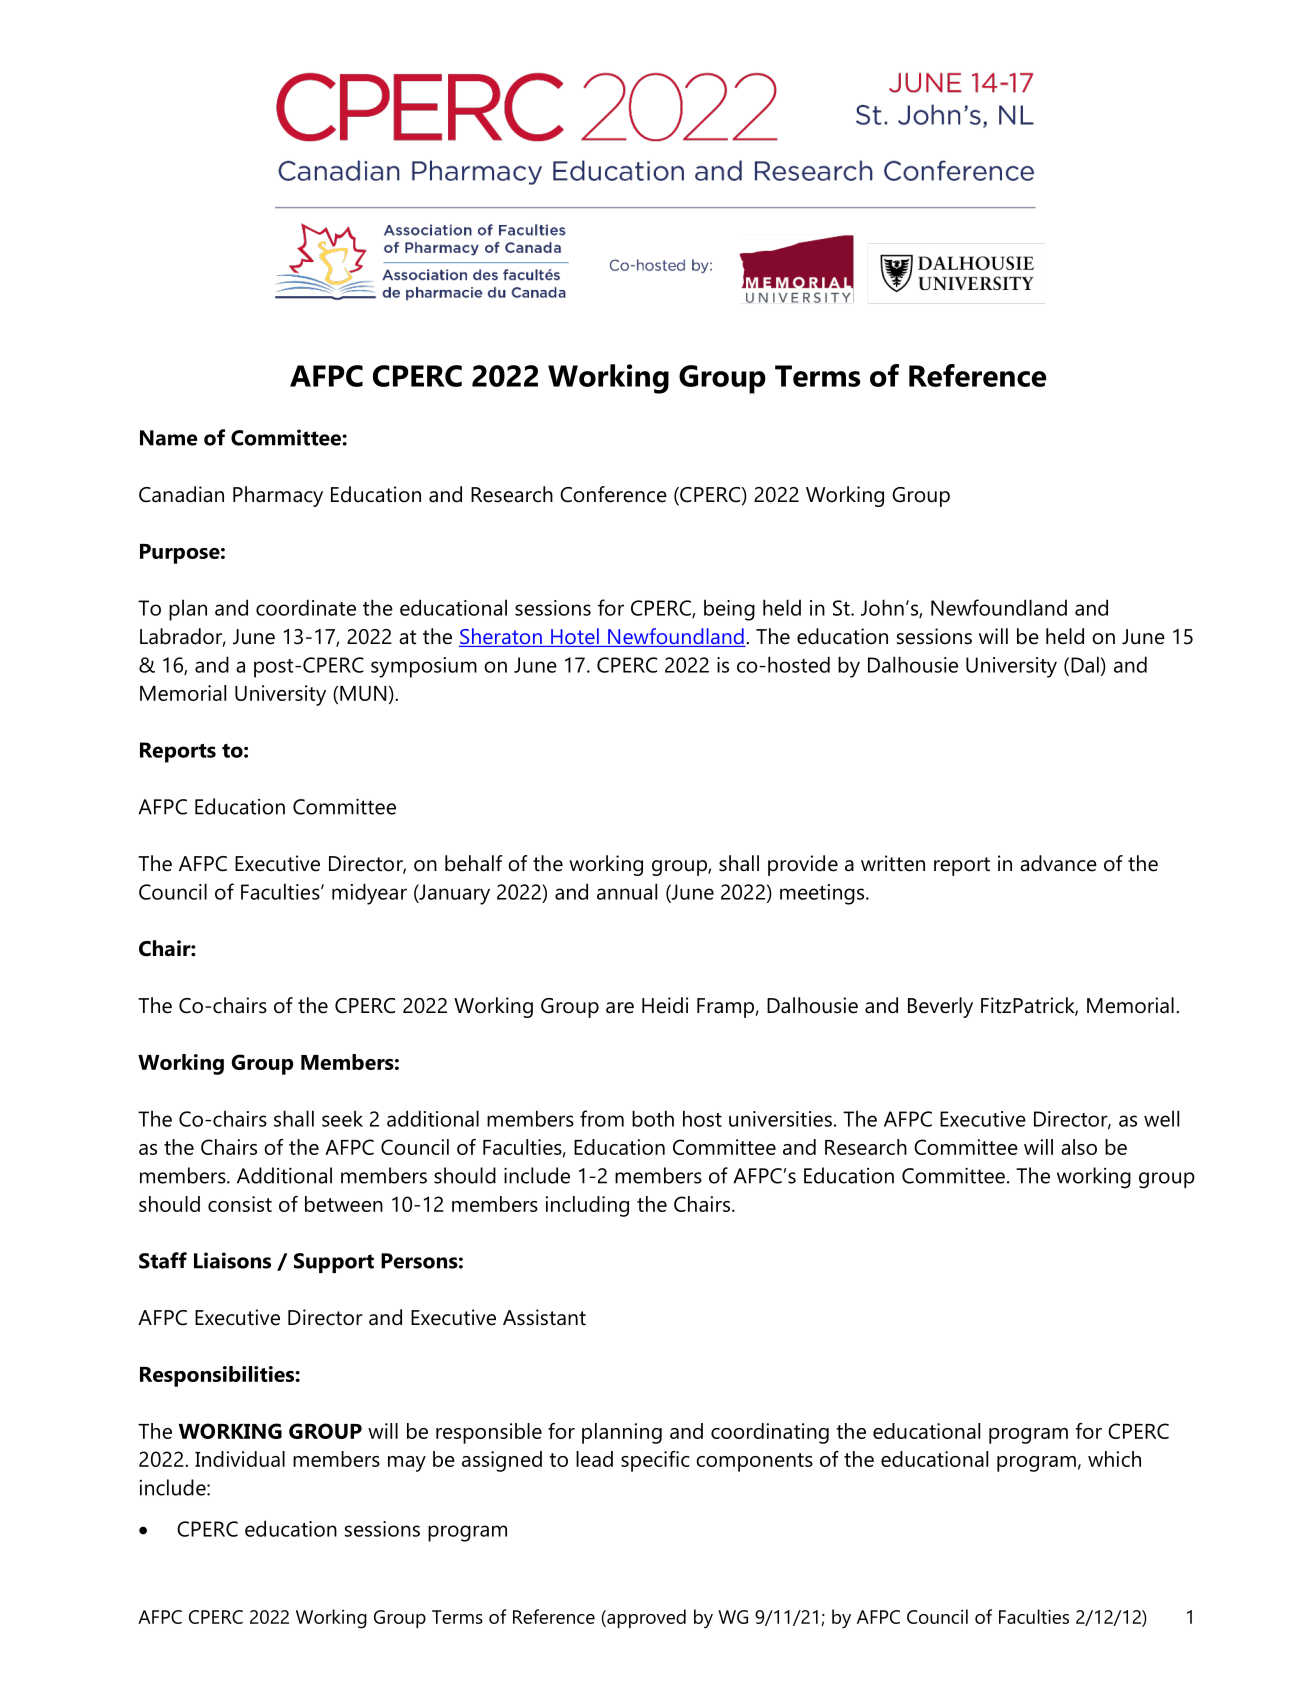 This screenshot has width=1306, height=1690. What do you see at coordinates (1079, 1147) in the screenshot?
I see `also` at bounding box center [1079, 1147].
